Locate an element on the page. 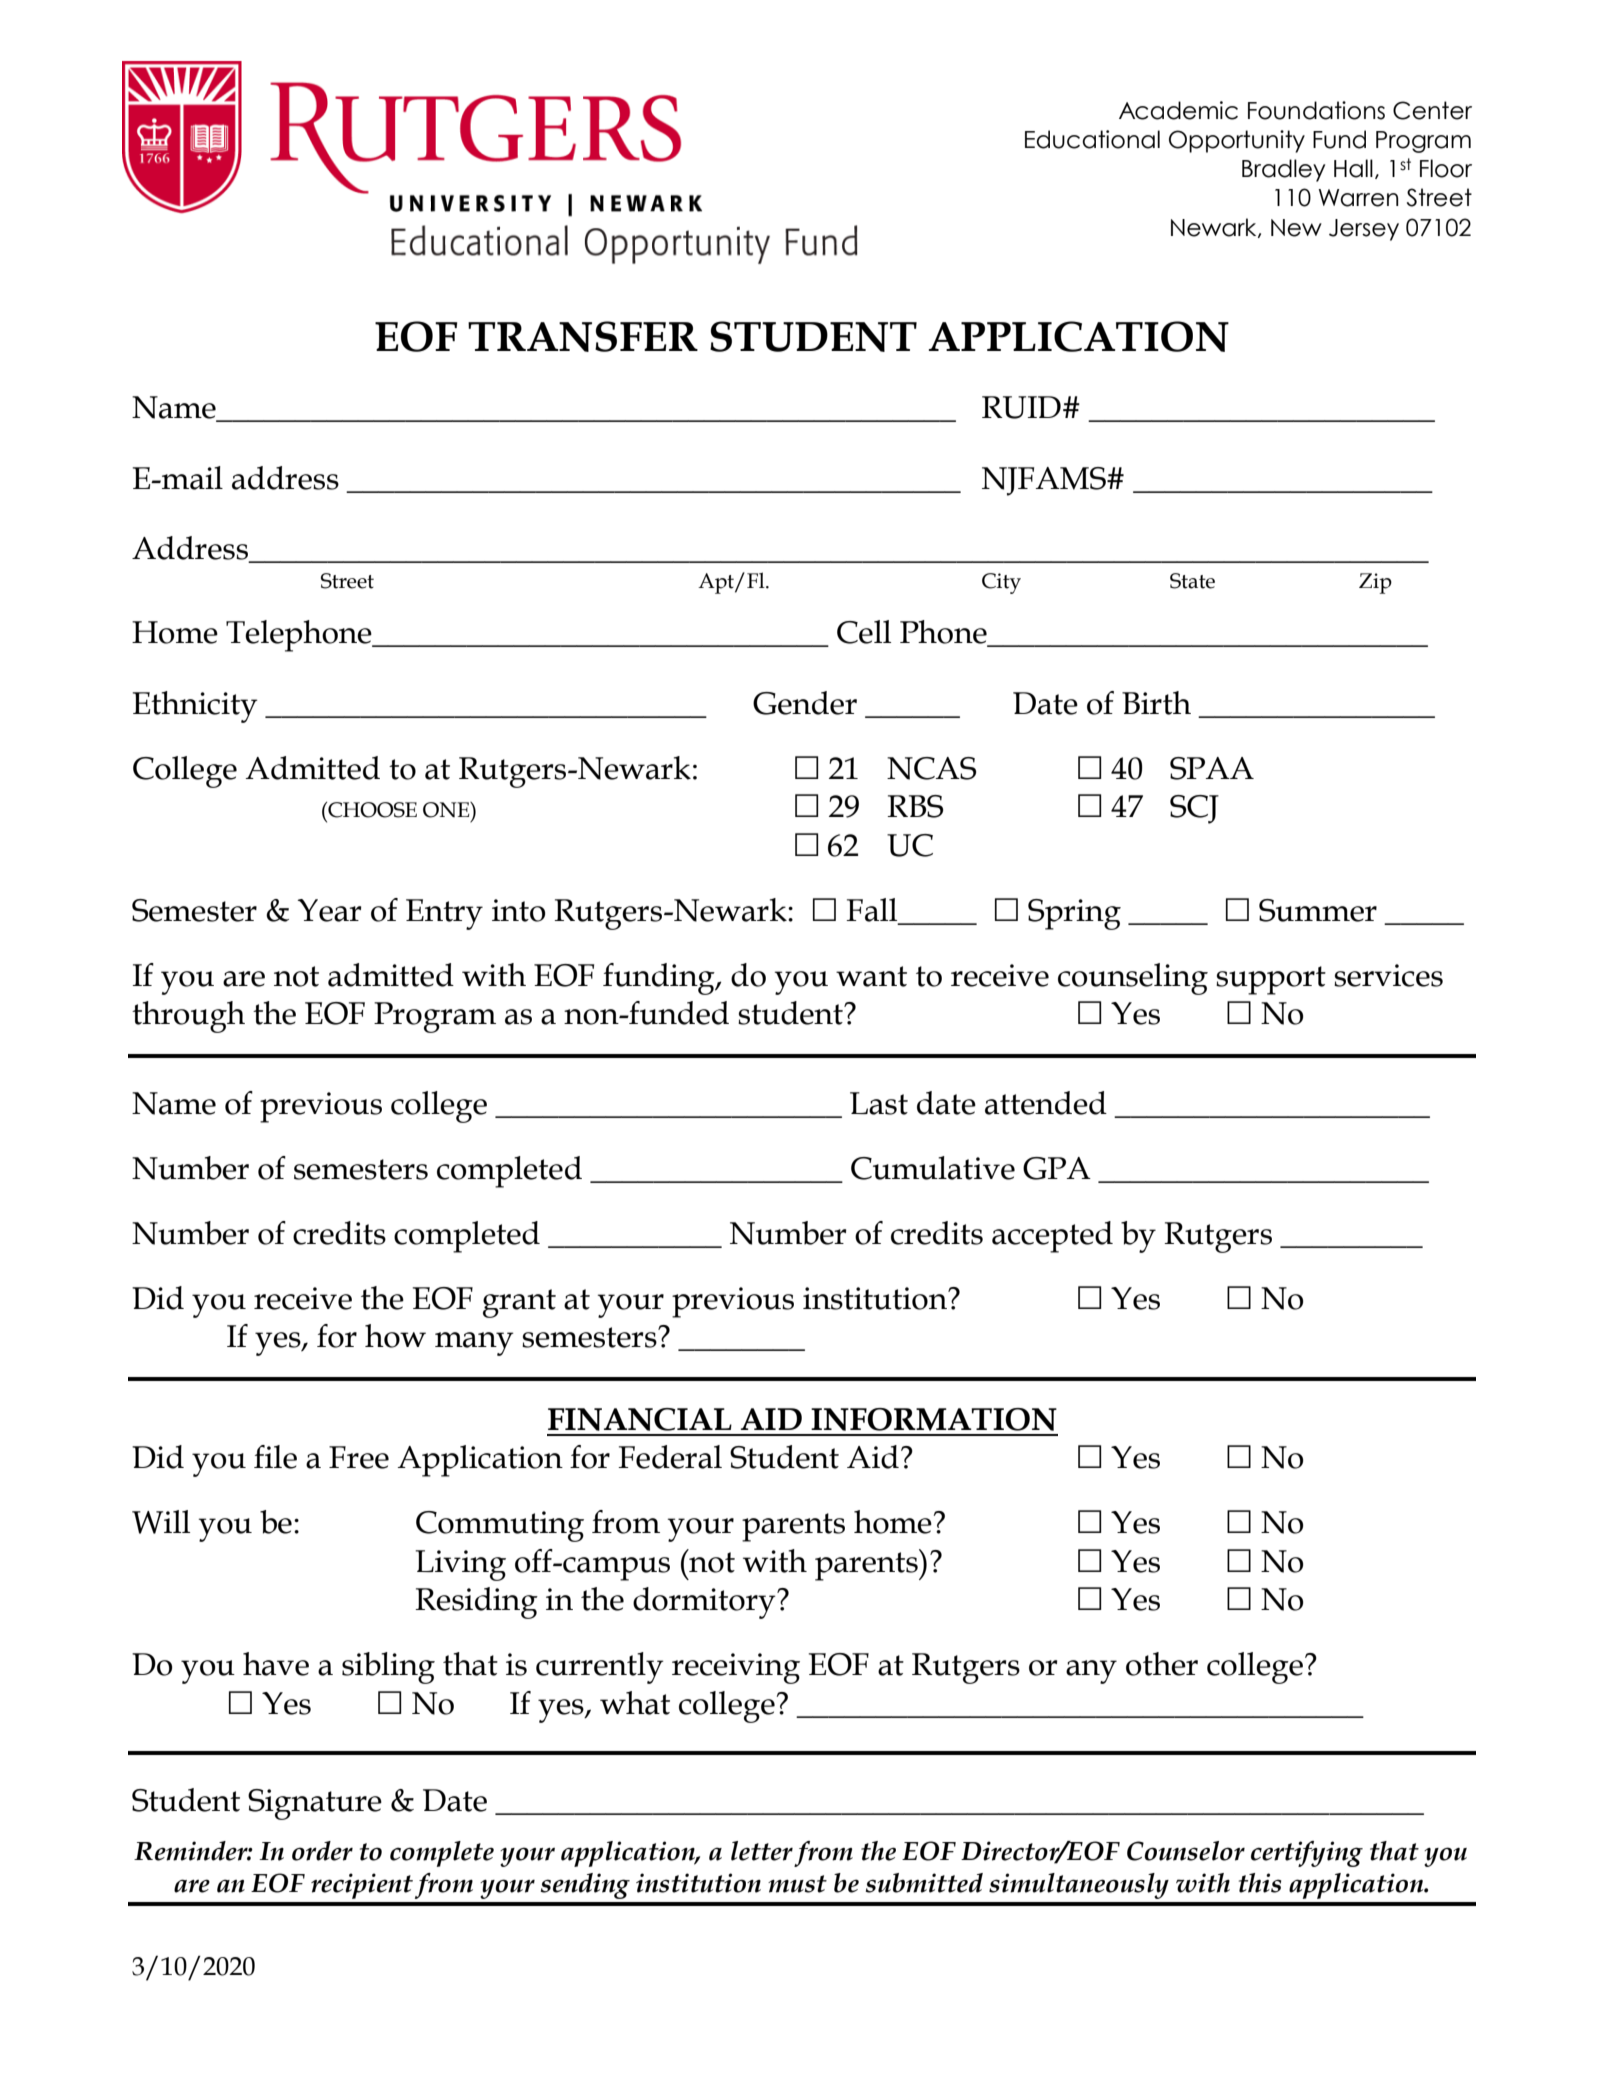  support is located at coordinates (1271, 980).
